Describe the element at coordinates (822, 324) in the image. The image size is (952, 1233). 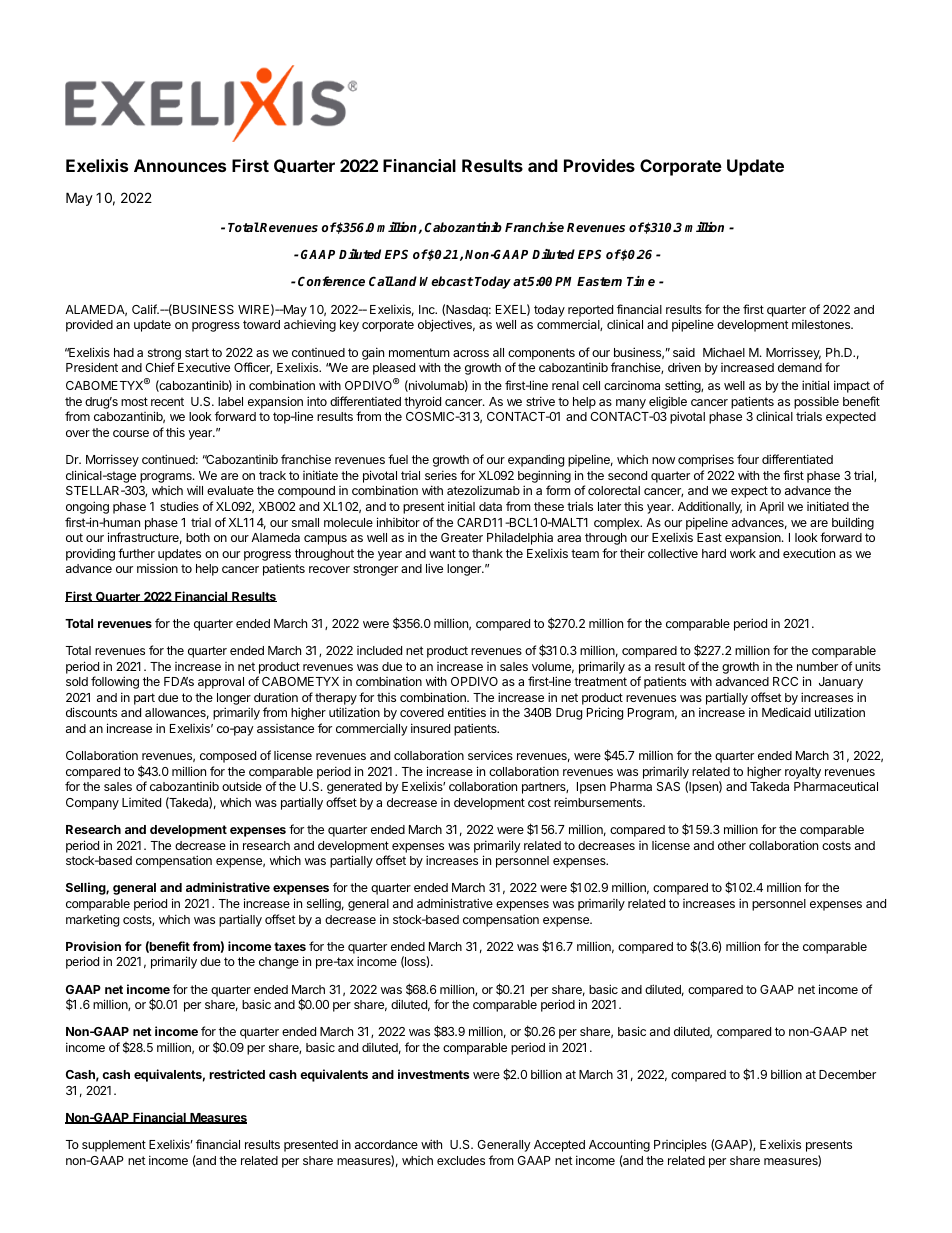
I see `milestones` at that location.
